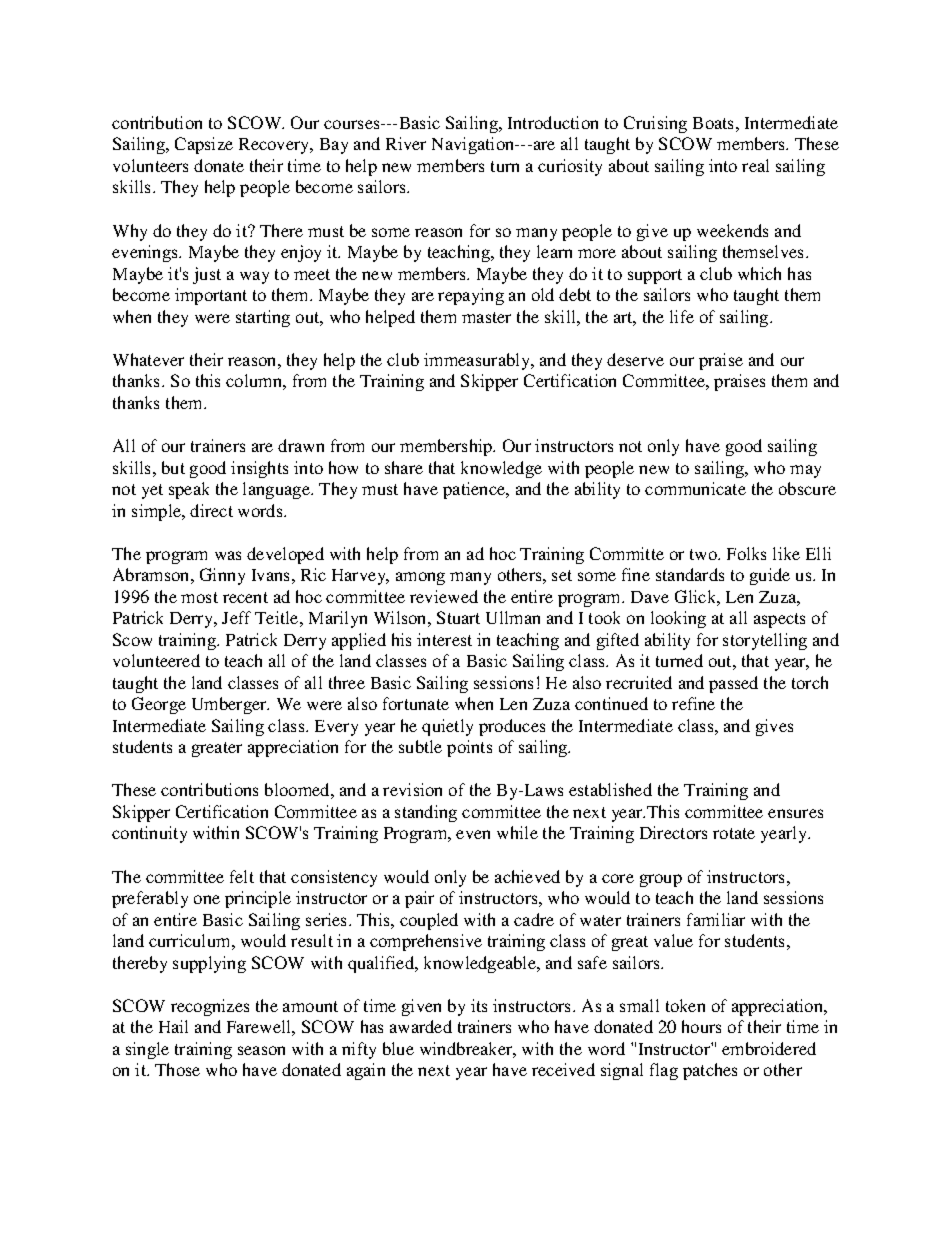  Describe the element at coordinates (695, 488) in the image. I see `communicate` at that location.
